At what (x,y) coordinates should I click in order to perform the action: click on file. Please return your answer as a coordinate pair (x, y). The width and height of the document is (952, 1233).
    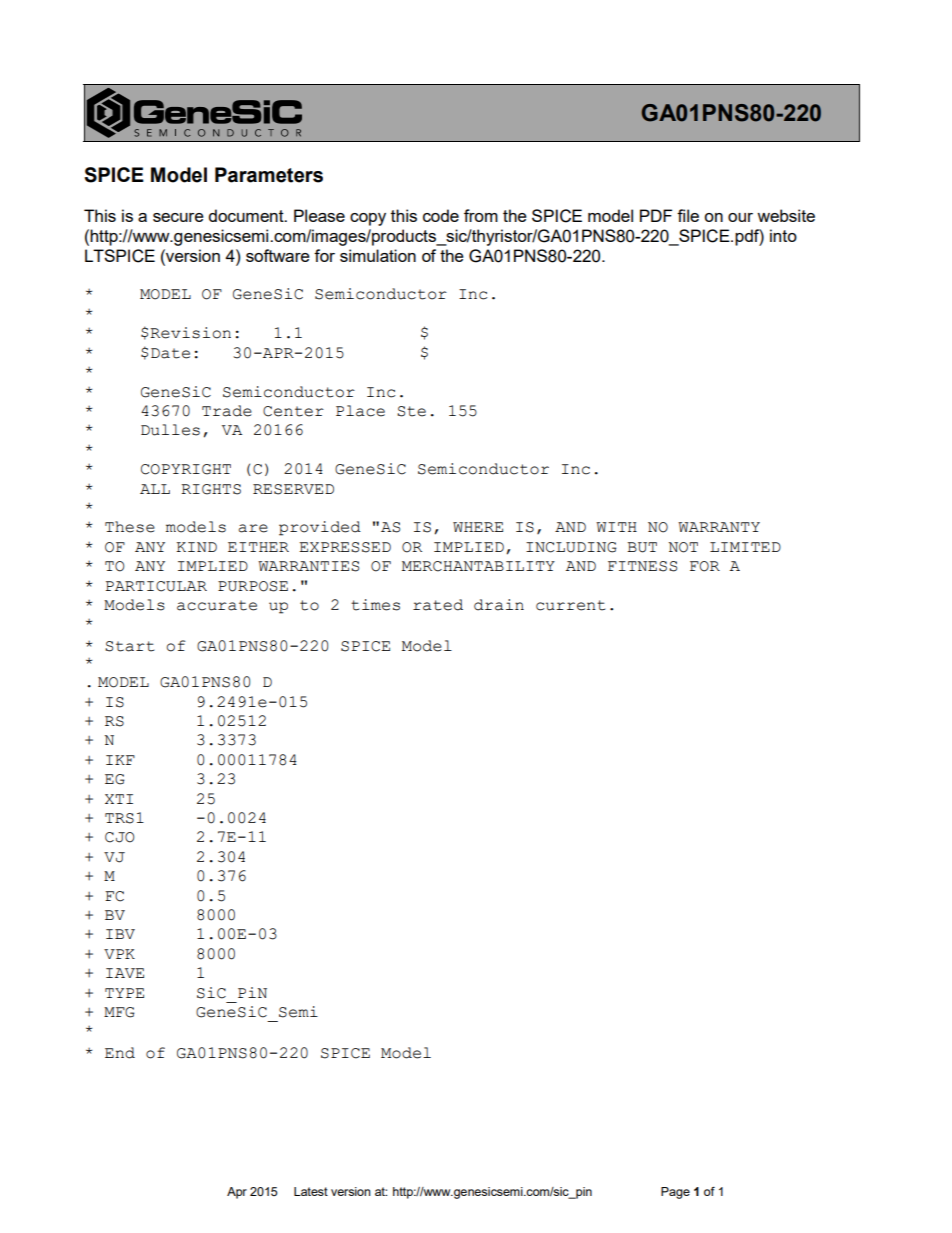
    Looking at the image, I should click on (688, 215).
